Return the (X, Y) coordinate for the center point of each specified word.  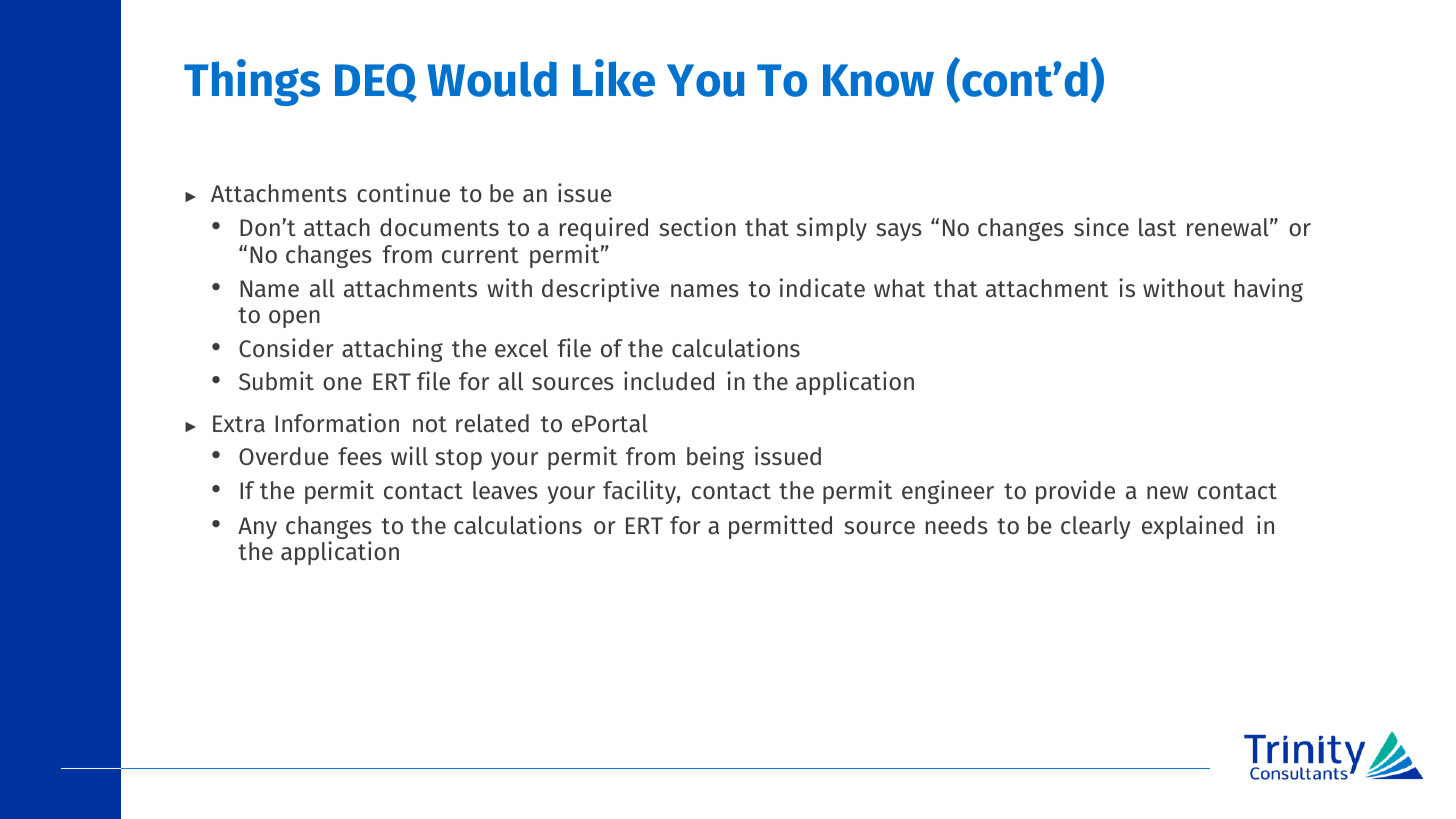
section (697, 227)
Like (614, 78)
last (1157, 227)
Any (257, 528)
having (1269, 290)
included (669, 381)
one (342, 384)
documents (439, 227)
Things (252, 82)
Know (878, 80)
